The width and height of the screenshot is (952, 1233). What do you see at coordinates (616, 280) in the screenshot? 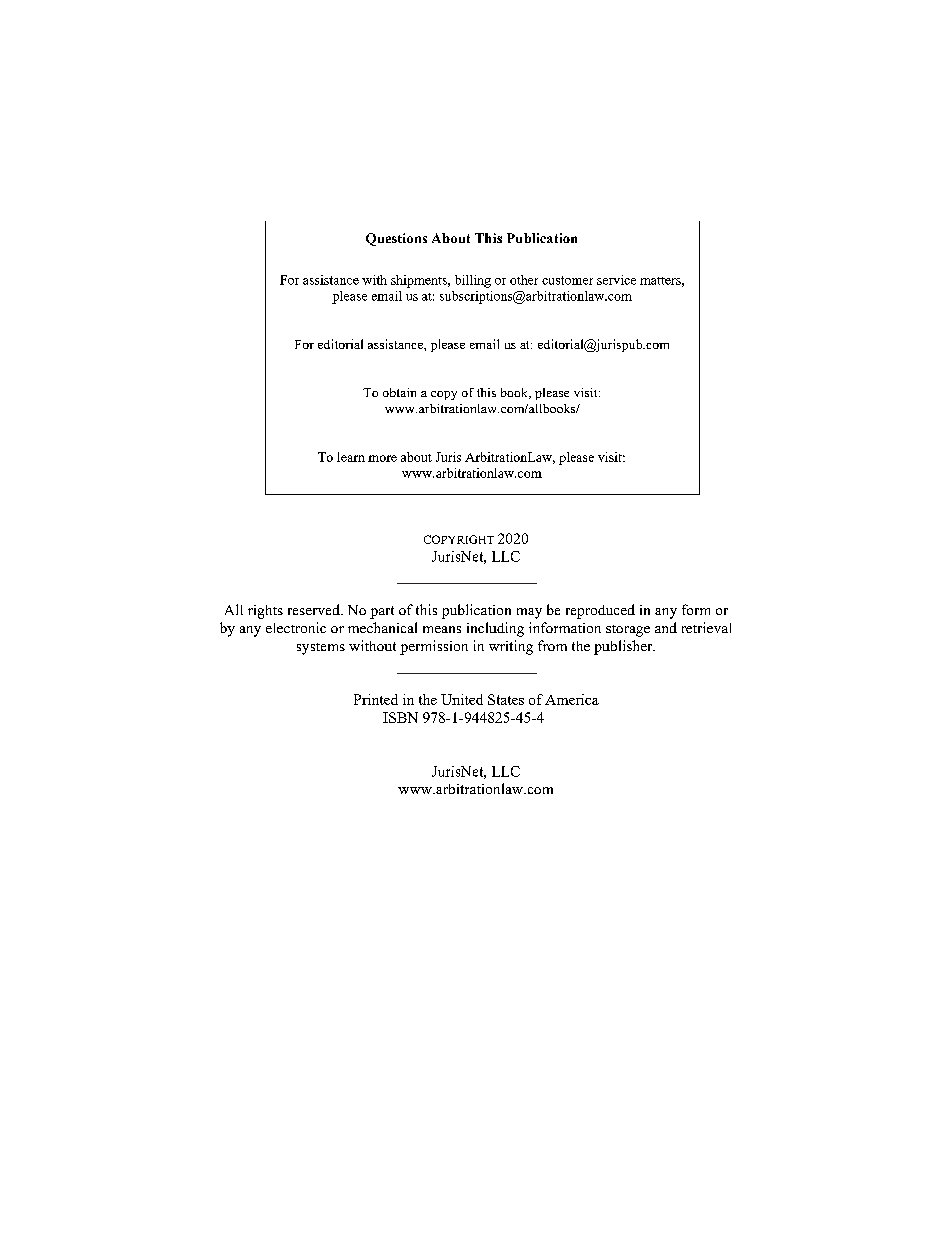
I see `service` at bounding box center [616, 280].
